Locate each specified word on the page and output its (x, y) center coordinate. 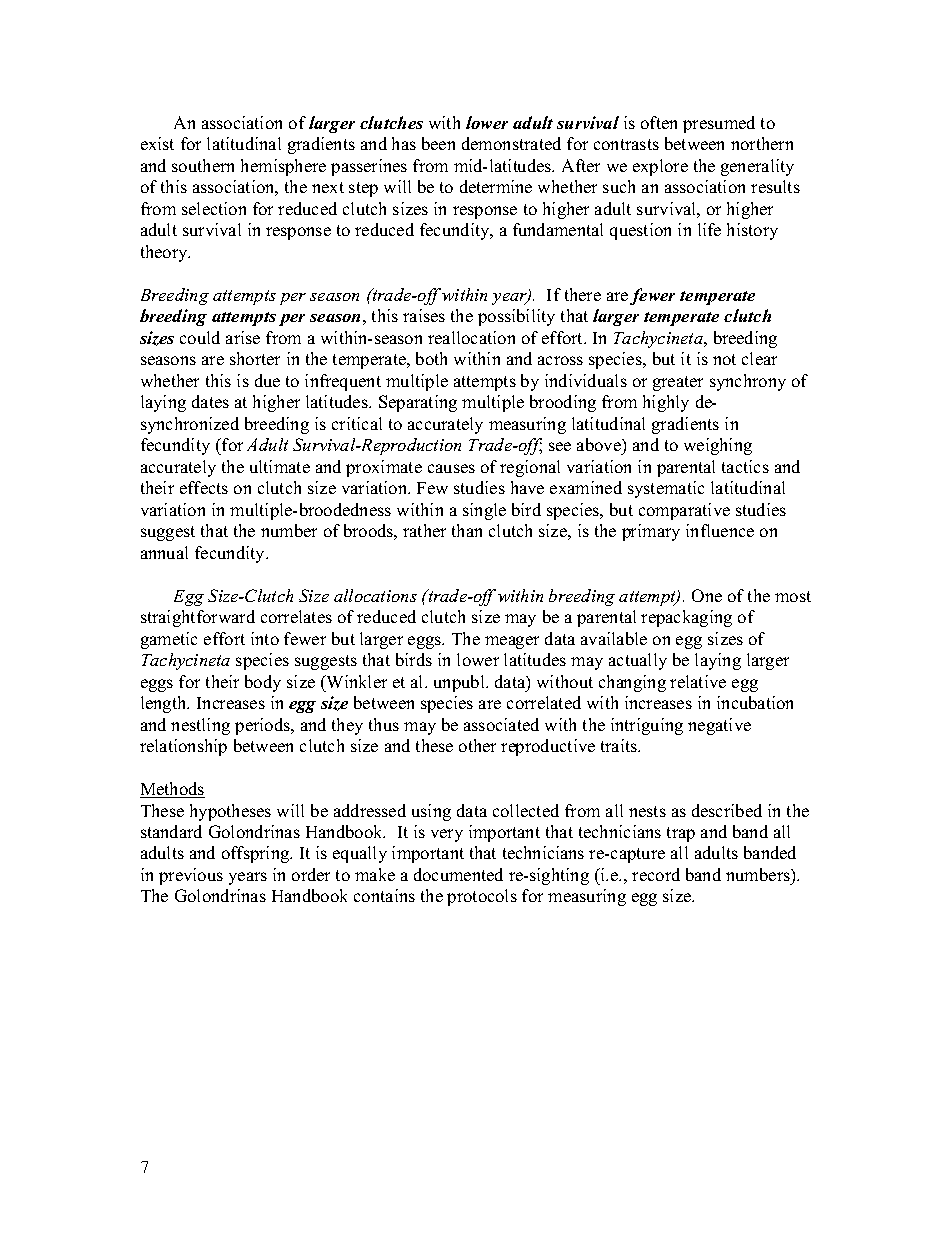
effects (204, 487)
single (484, 511)
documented (458, 874)
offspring (257, 854)
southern (203, 165)
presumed (719, 124)
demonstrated (511, 143)
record (656, 874)
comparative (684, 511)
